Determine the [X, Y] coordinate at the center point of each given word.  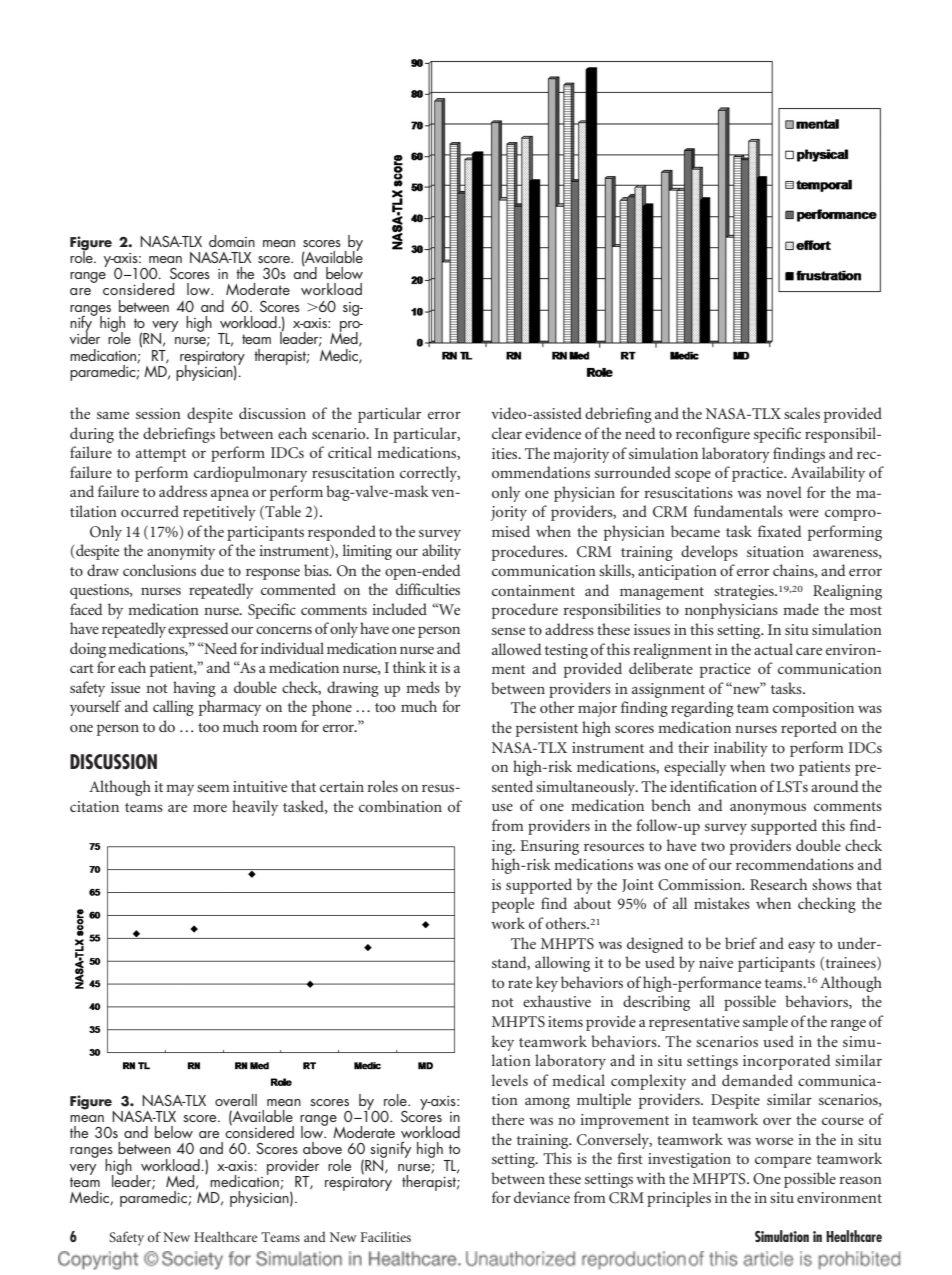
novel [784, 492]
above [322, 1148]
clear [507, 433]
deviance [542, 1197]
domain [232, 241]
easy [801, 947]
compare [783, 1162]
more [210, 808]
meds [423, 687]
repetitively [219, 513]
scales [802, 413]
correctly [430, 474]
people [513, 905]
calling [173, 708]
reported [809, 729]
